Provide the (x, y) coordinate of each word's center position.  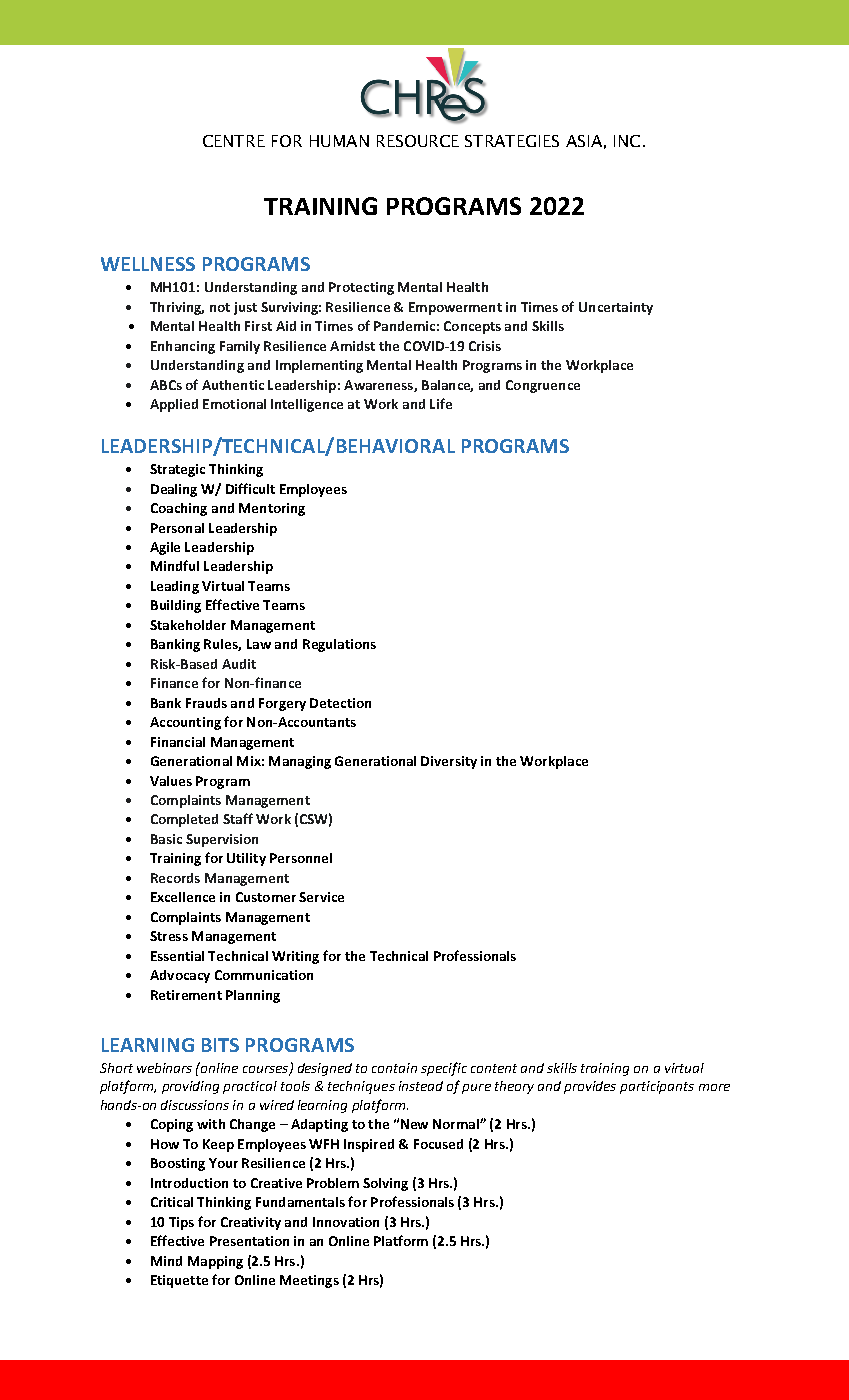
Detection (340, 703)
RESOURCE (418, 141)
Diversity (449, 762)
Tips (181, 1223)
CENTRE (234, 141)
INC (627, 141)
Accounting (185, 723)
